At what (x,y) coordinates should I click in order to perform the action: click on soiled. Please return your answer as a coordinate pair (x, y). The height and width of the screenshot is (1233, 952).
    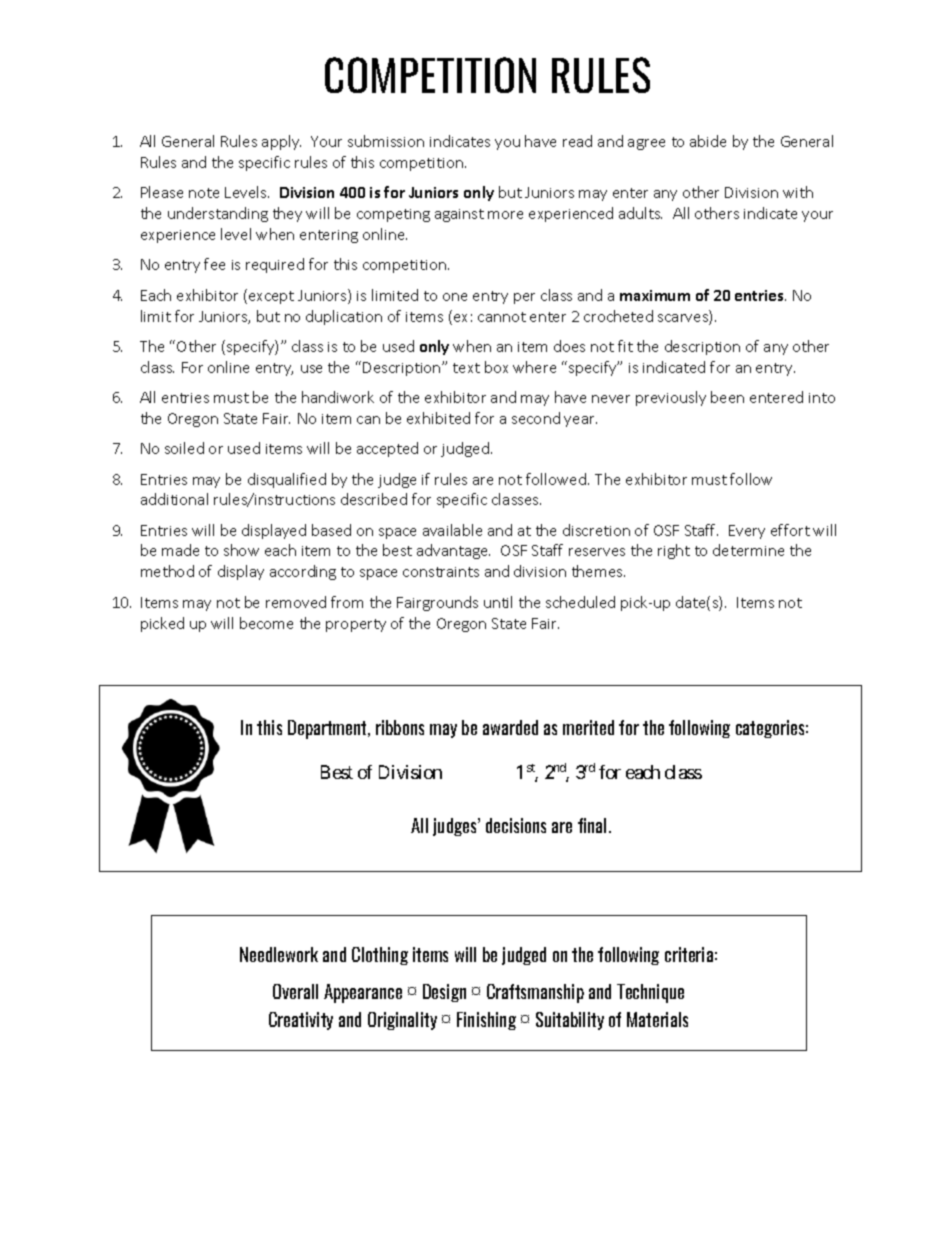
    Looking at the image, I should click on (184, 448).
